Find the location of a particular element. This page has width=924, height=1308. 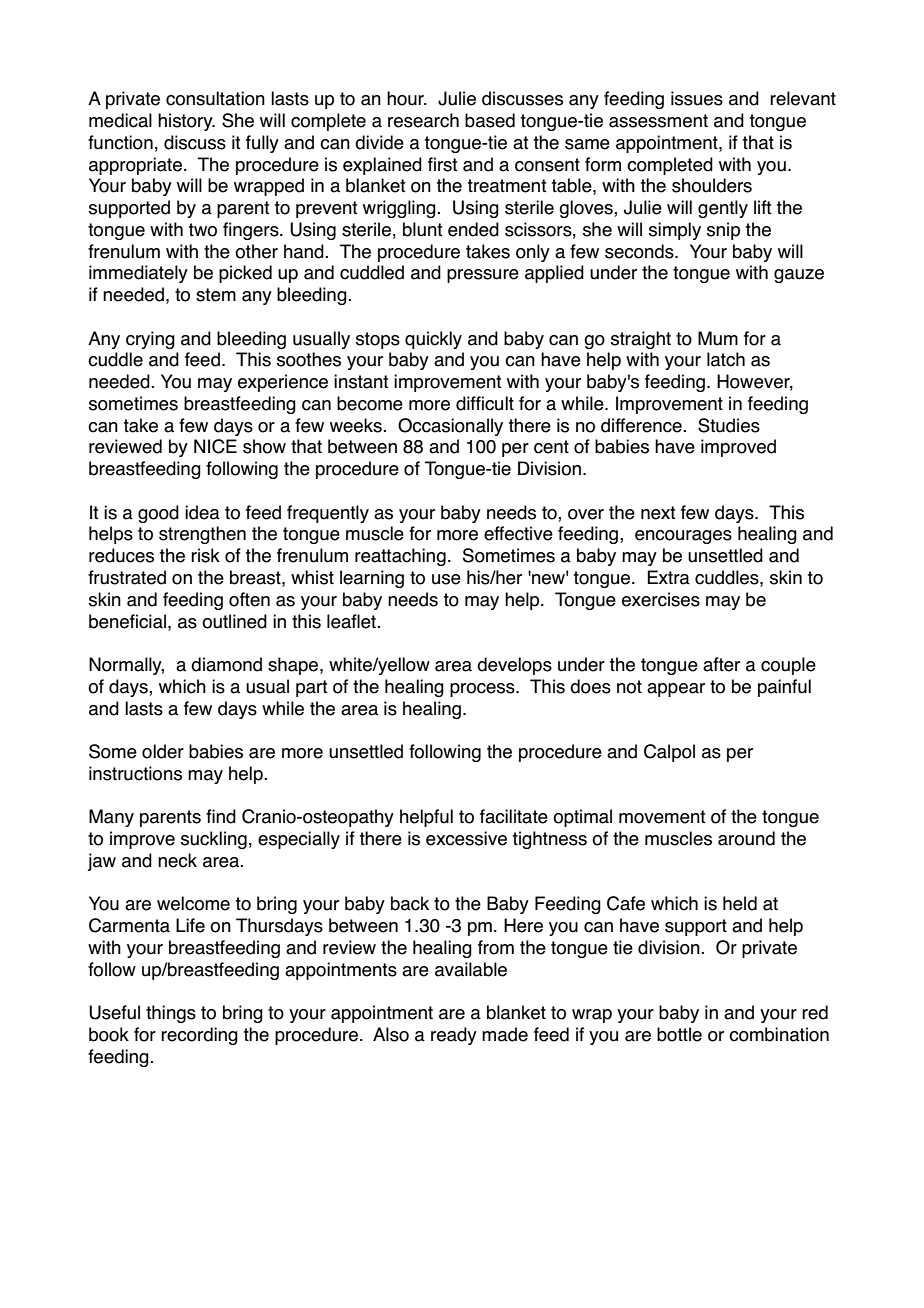

things is located at coordinates (171, 1014).
